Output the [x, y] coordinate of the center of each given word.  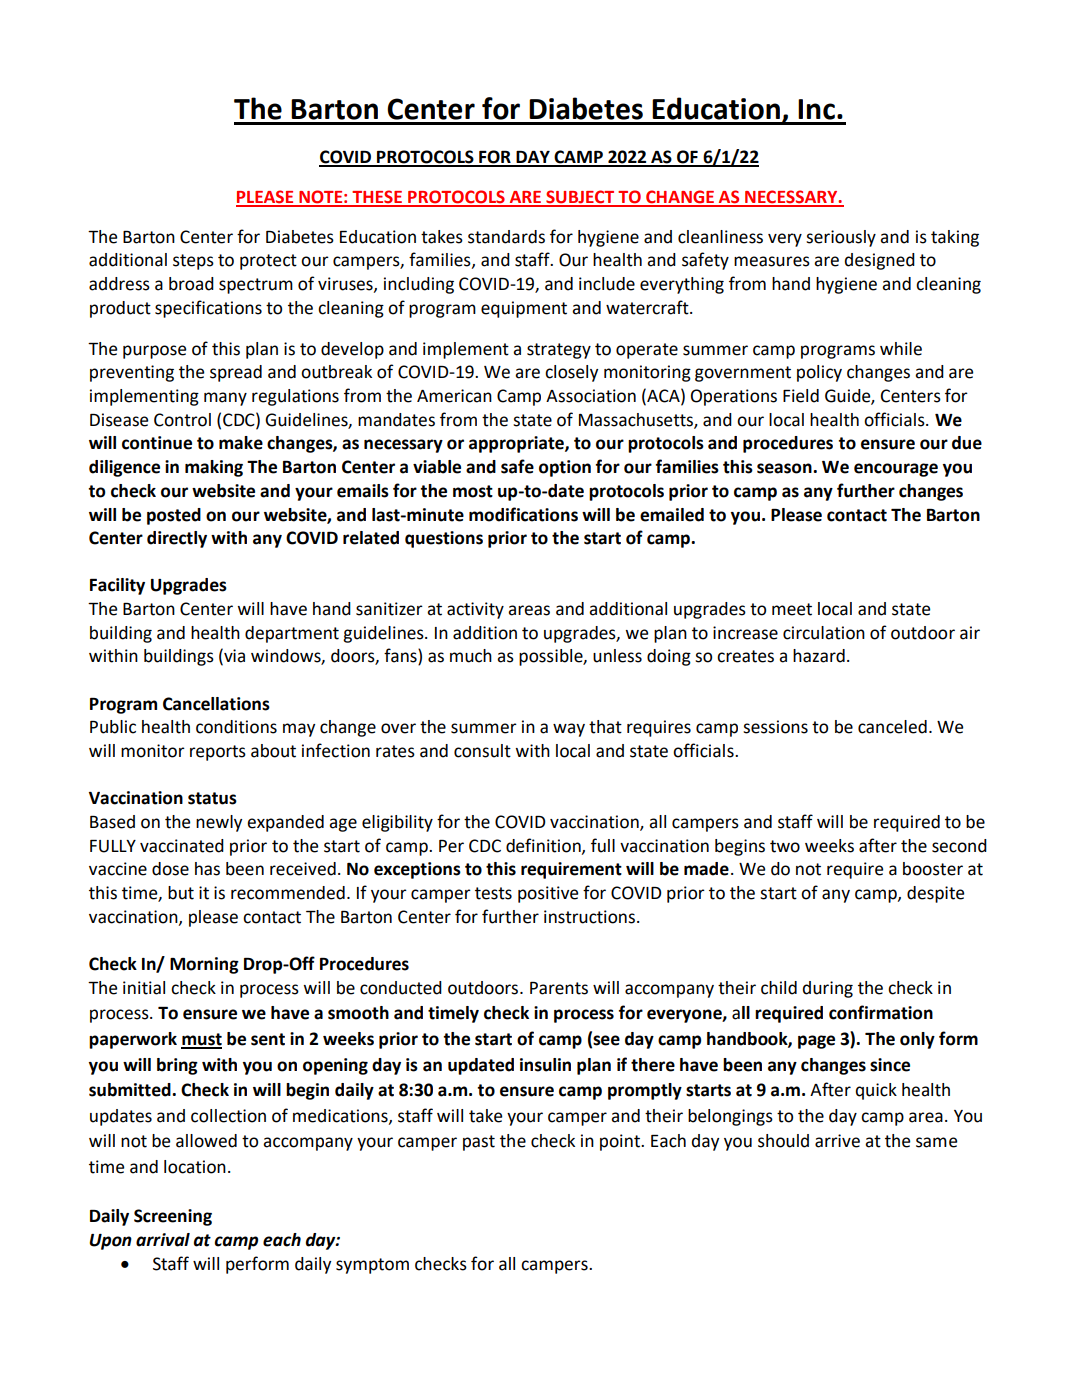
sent [268, 1039]
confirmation [881, 1012]
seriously [841, 238]
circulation [824, 633]
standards [506, 237]
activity [475, 610]
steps [193, 262]
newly [219, 823]
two [785, 846]
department [292, 634]
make [241, 443]
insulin [545, 1065]
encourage [896, 470]
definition [544, 846]
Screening [173, 1217]
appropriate [517, 444]
